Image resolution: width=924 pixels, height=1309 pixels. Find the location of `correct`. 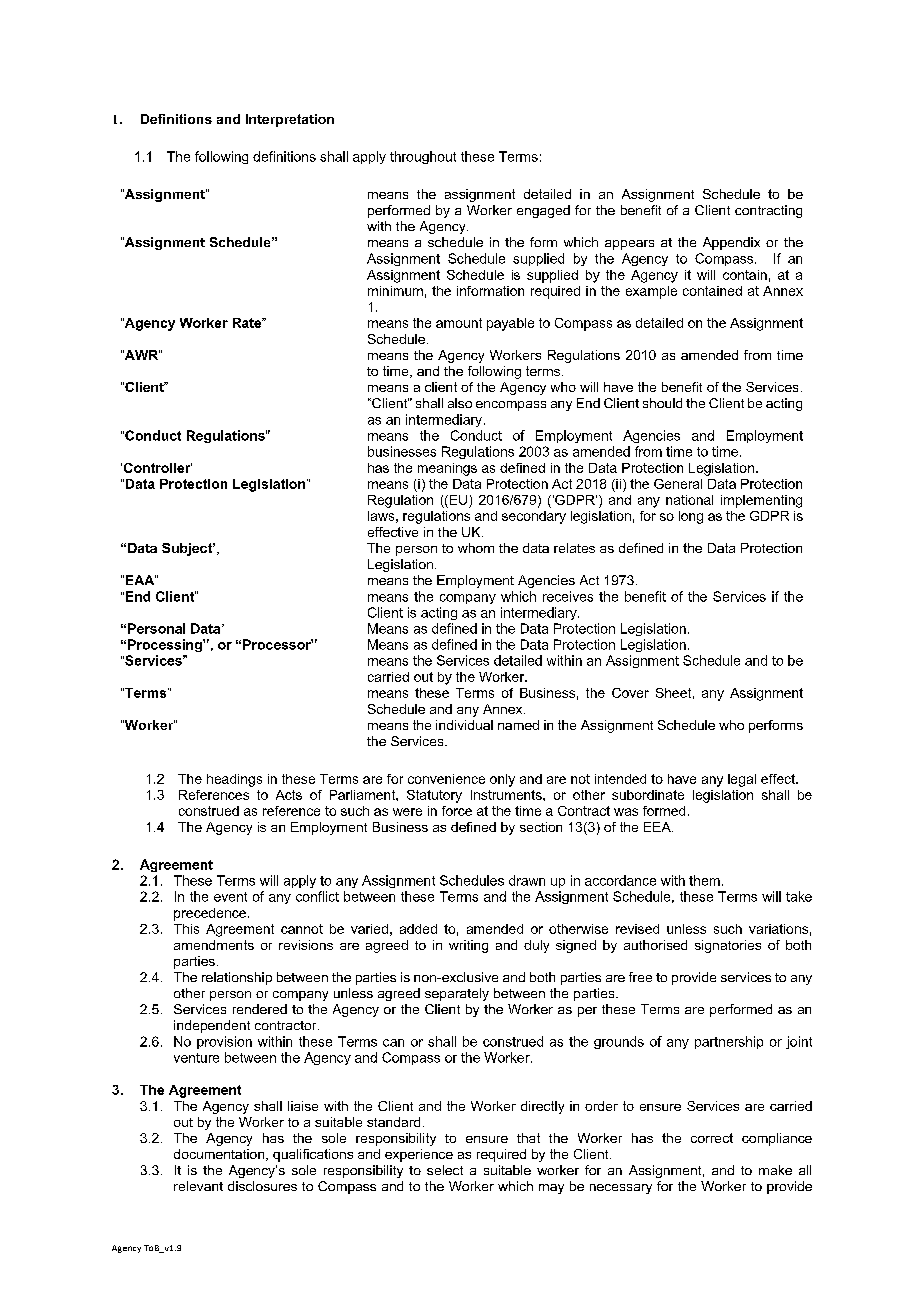

correct is located at coordinates (712, 1138).
